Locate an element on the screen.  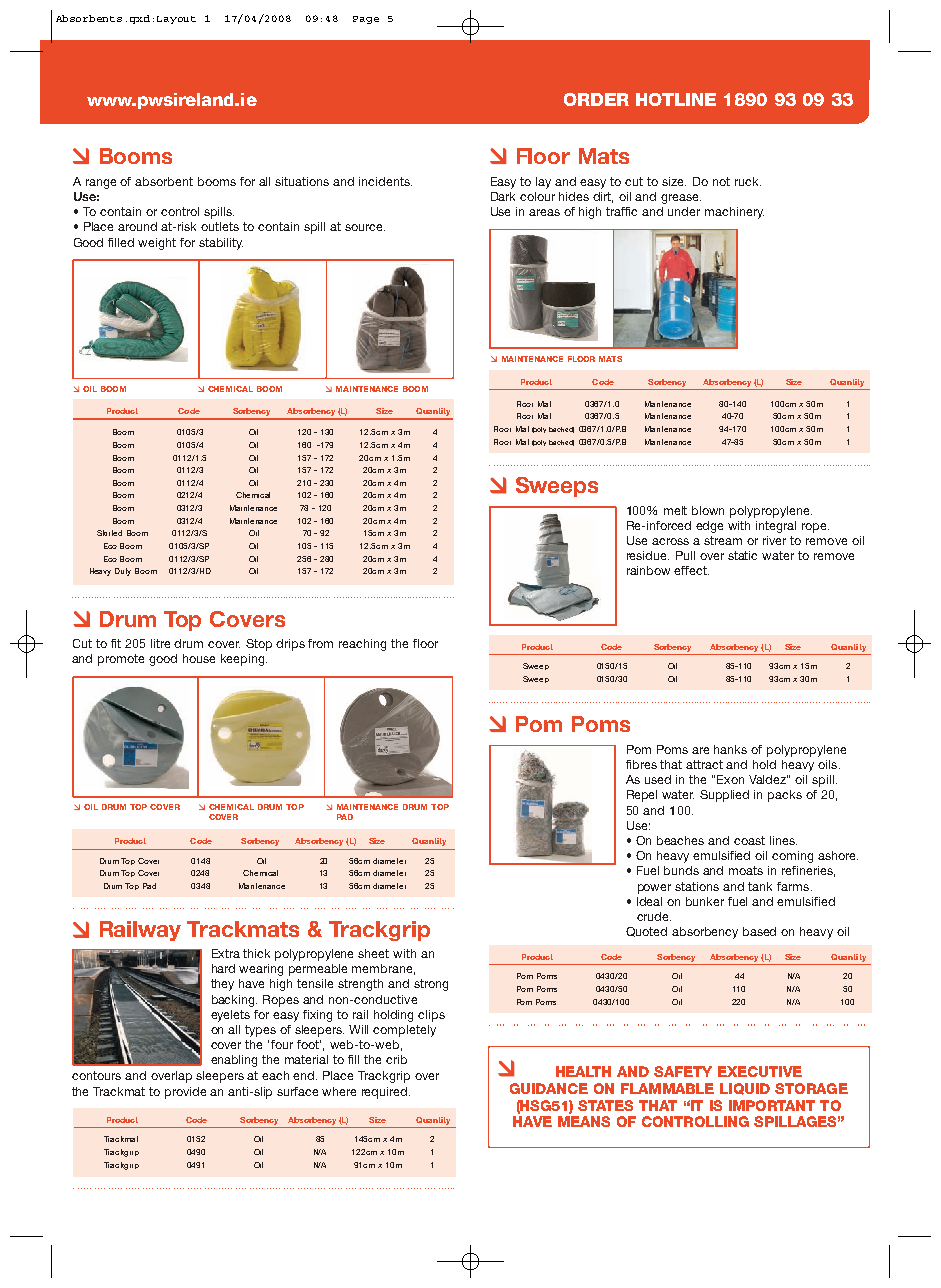
ORDER is located at coordinates (596, 99).
